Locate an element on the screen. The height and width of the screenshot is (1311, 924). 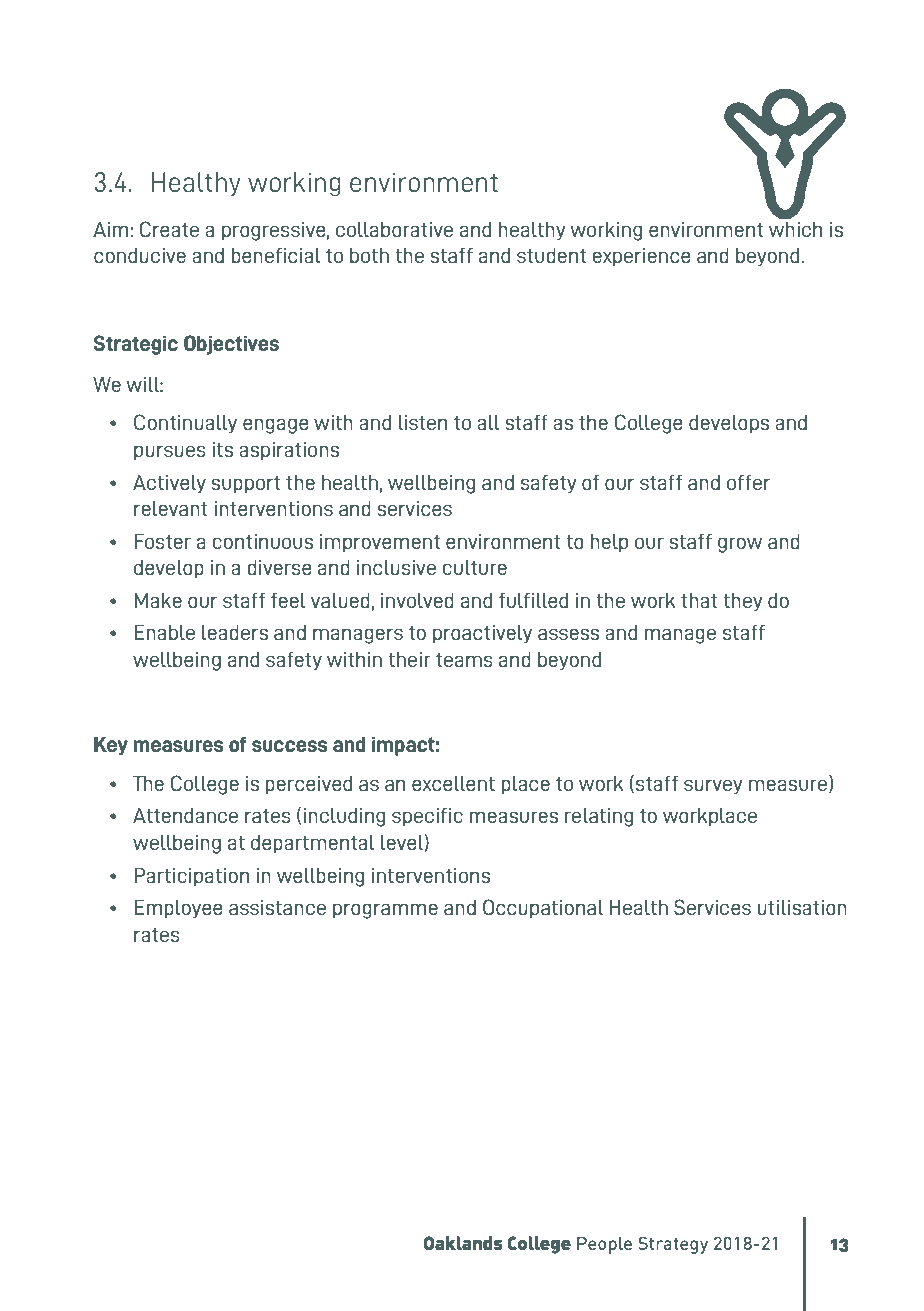
Strategy is located at coordinates (673, 1245).
